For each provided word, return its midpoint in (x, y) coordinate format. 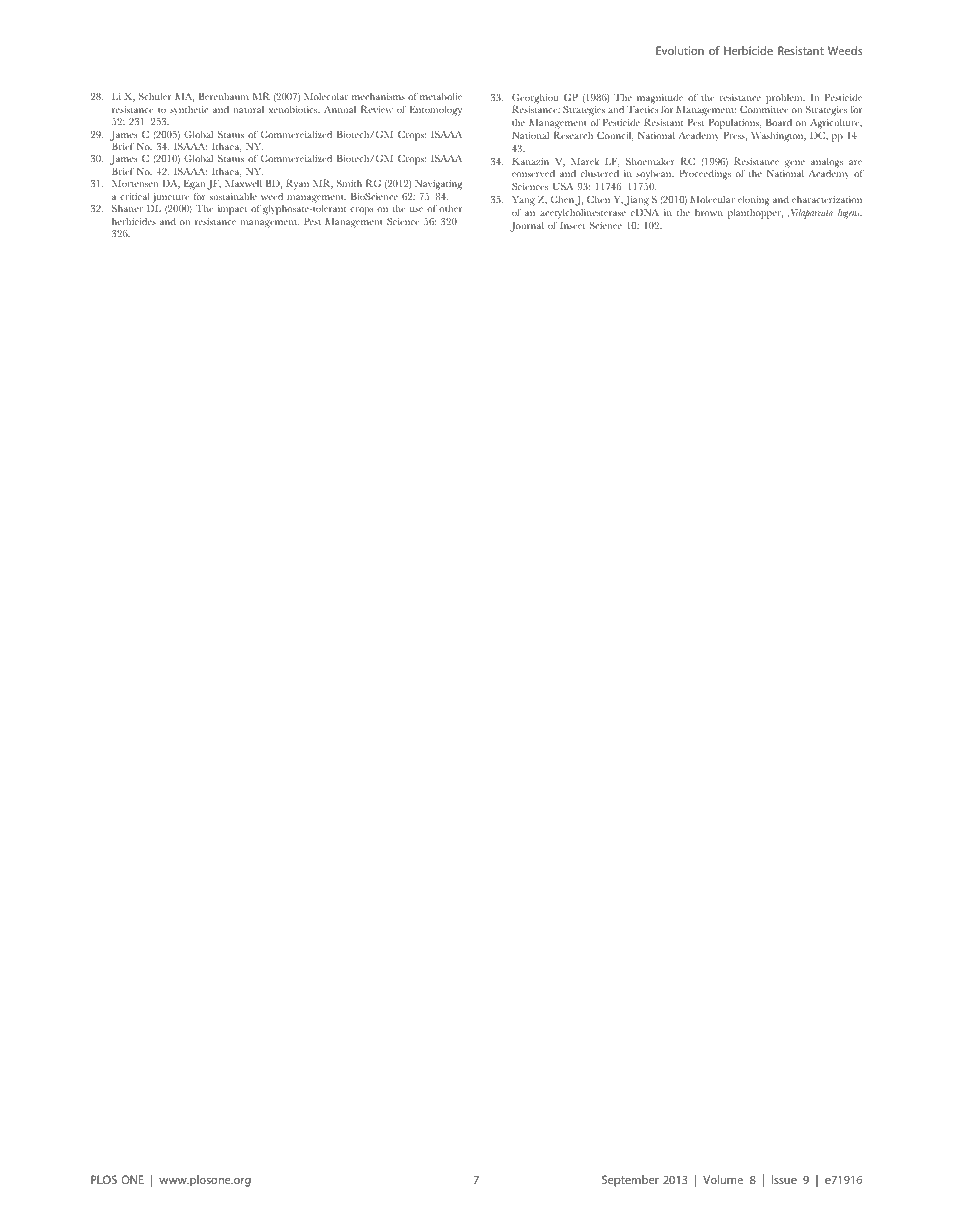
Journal (527, 227)
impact (232, 210)
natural (248, 109)
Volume (723, 1179)
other (450, 208)
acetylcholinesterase (583, 214)
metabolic (441, 96)
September (630, 1181)
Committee (764, 109)
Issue (784, 1179)
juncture (170, 198)
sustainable (233, 196)
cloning (754, 201)
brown (709, 212)
